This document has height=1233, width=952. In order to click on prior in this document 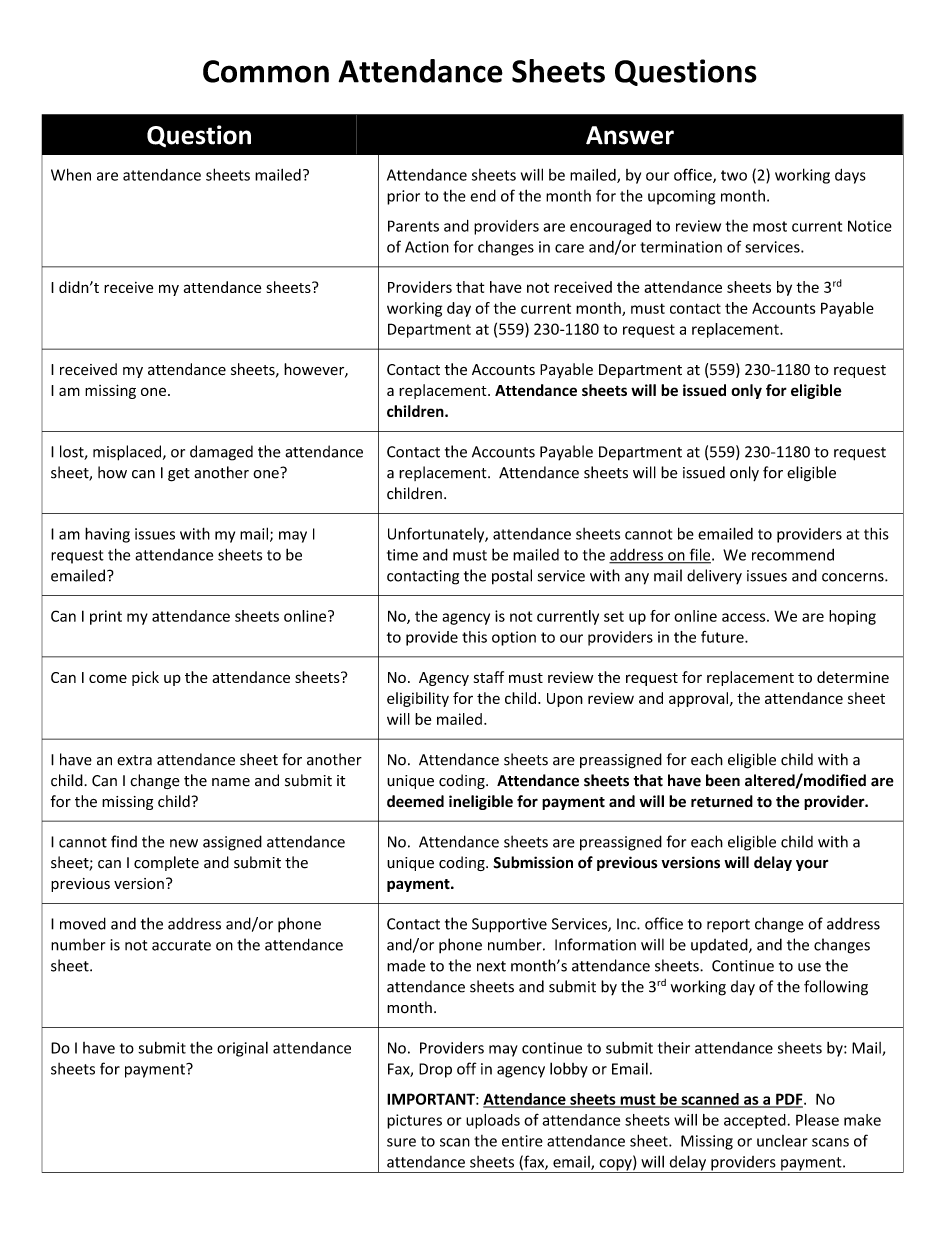, I will do `click(403, 197)`.
